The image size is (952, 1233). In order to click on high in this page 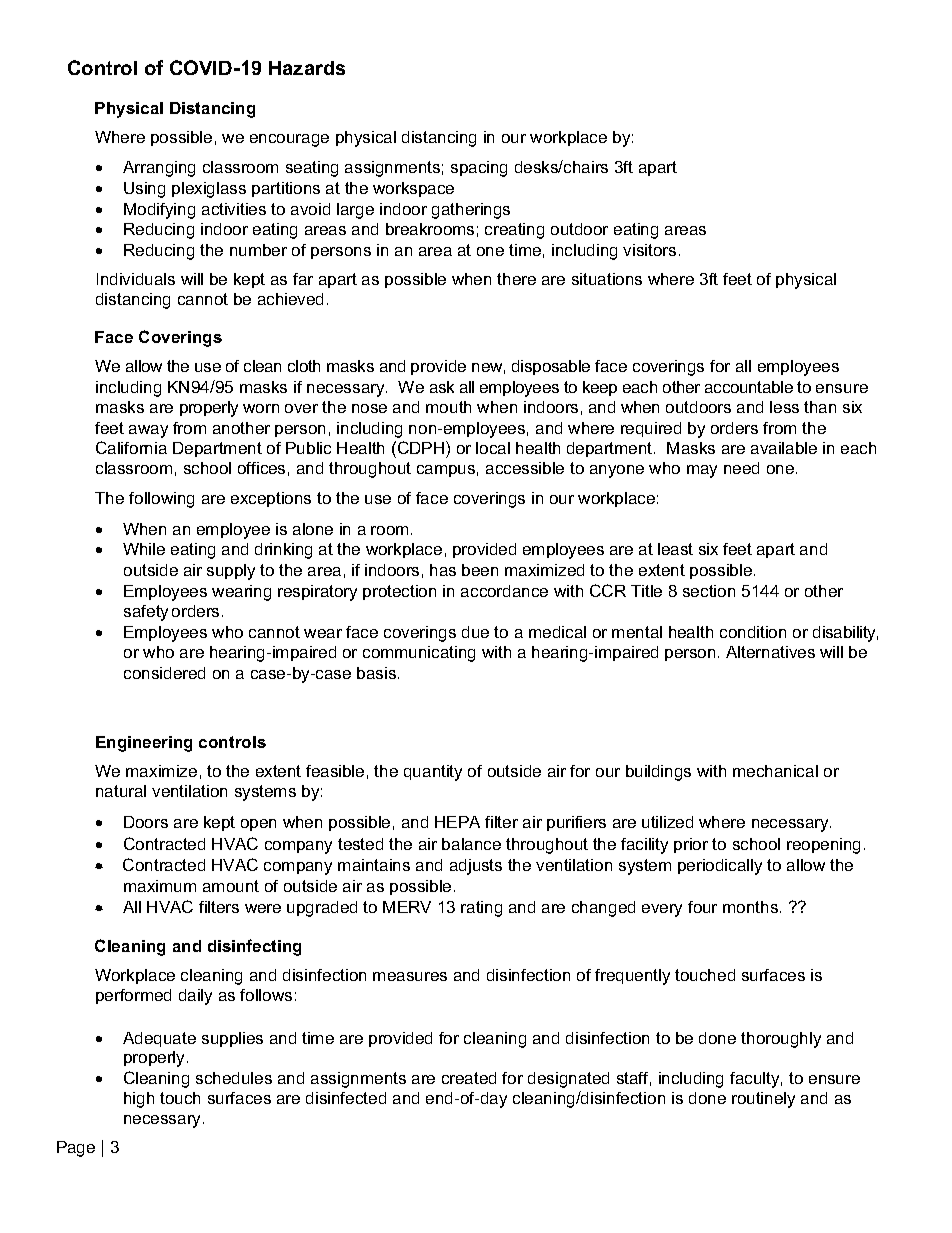, I will do `click(139, 1100)`.
